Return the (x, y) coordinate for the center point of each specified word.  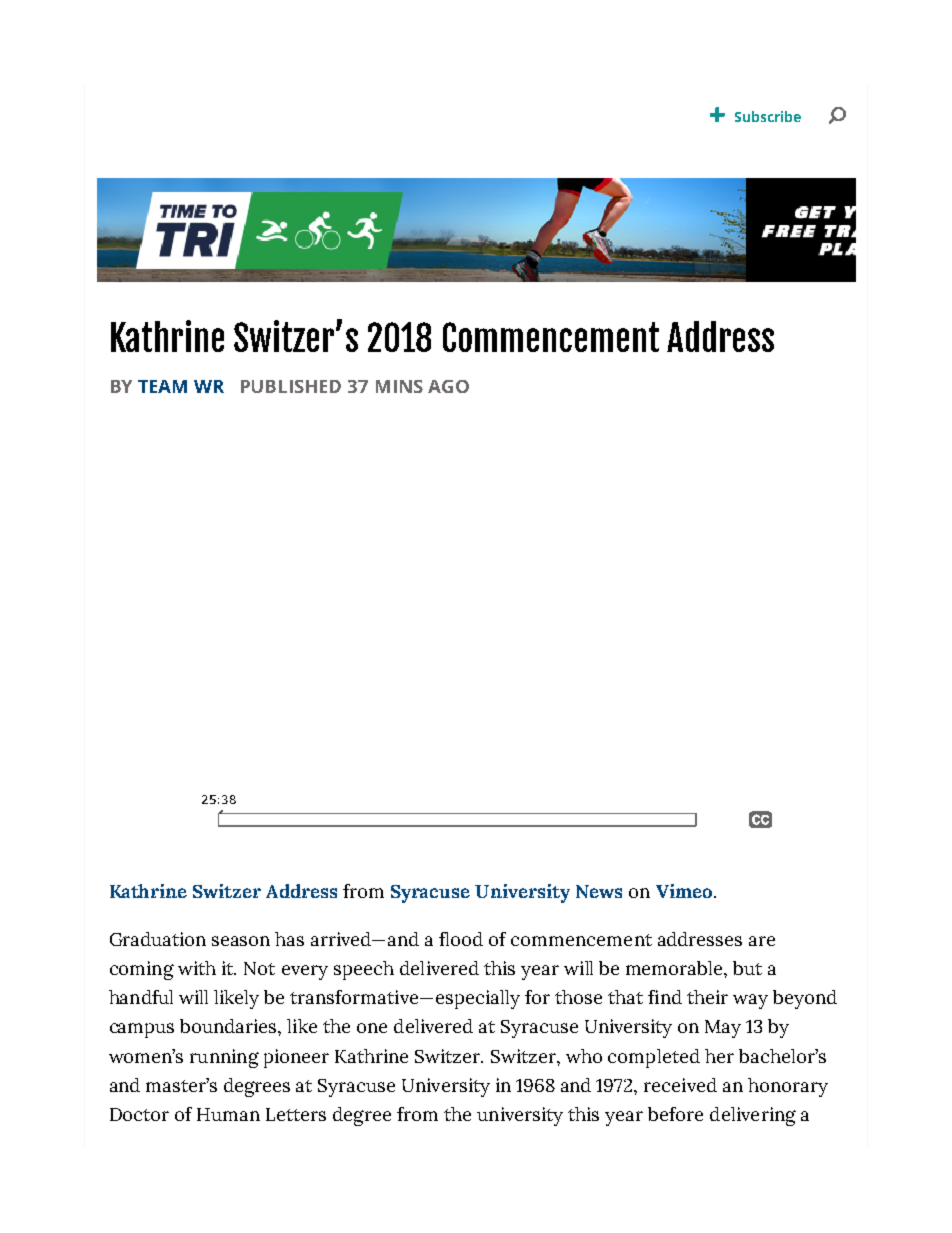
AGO (448, 386)
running (224, 1058)
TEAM (162, 386)
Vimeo (684, 891)
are (762, 941)
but (747, 968)
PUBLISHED (291, 386)
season (241, 941)
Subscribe (768, 116)
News (599, 891)
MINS (399, 386)
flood (461, 939)
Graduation (158, 939)
